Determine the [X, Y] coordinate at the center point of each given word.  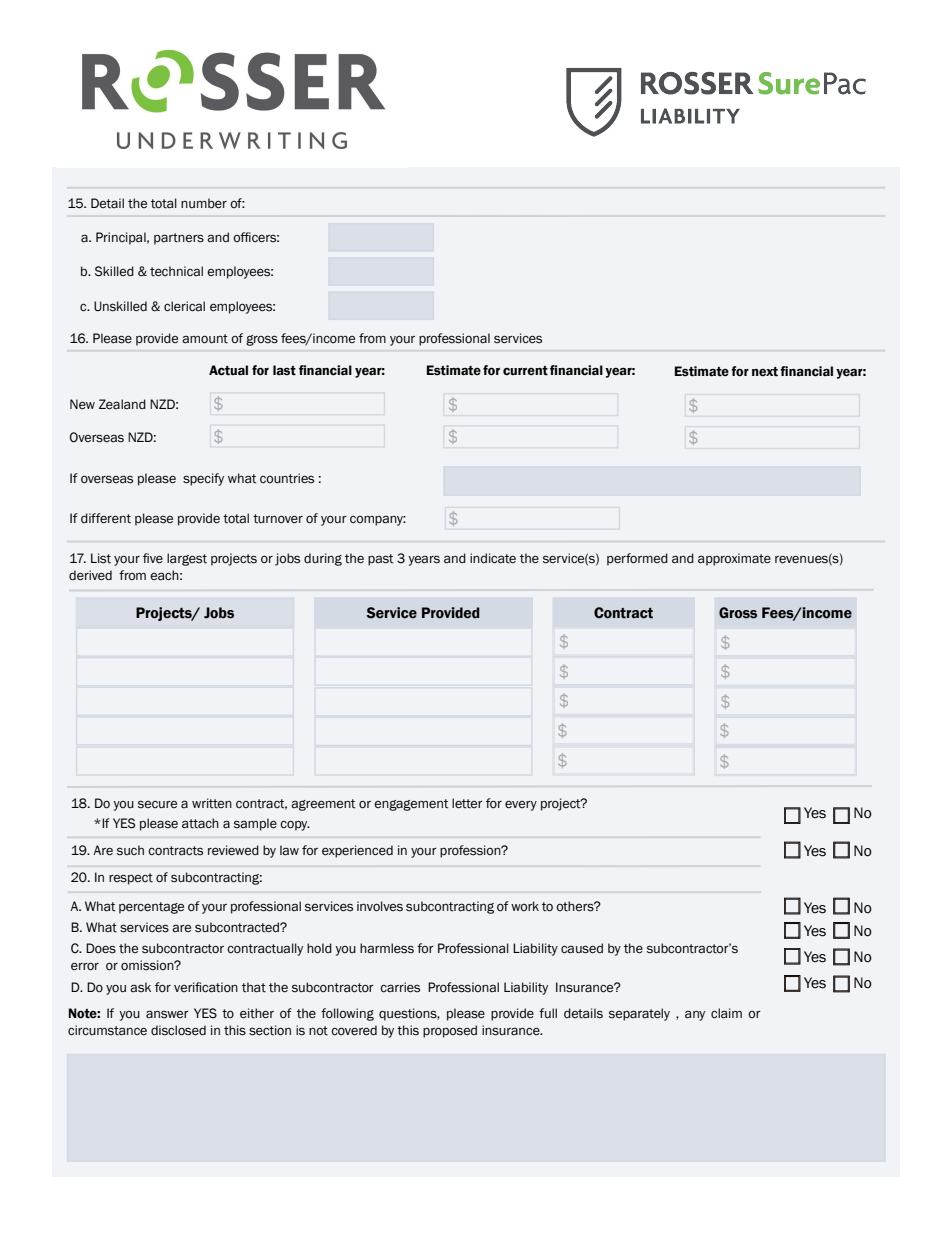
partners [179, 239]
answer [167, 1014]
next [765, 372]
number [204, 203]
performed [637, 559]
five [153, 558]
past [381, 560]
